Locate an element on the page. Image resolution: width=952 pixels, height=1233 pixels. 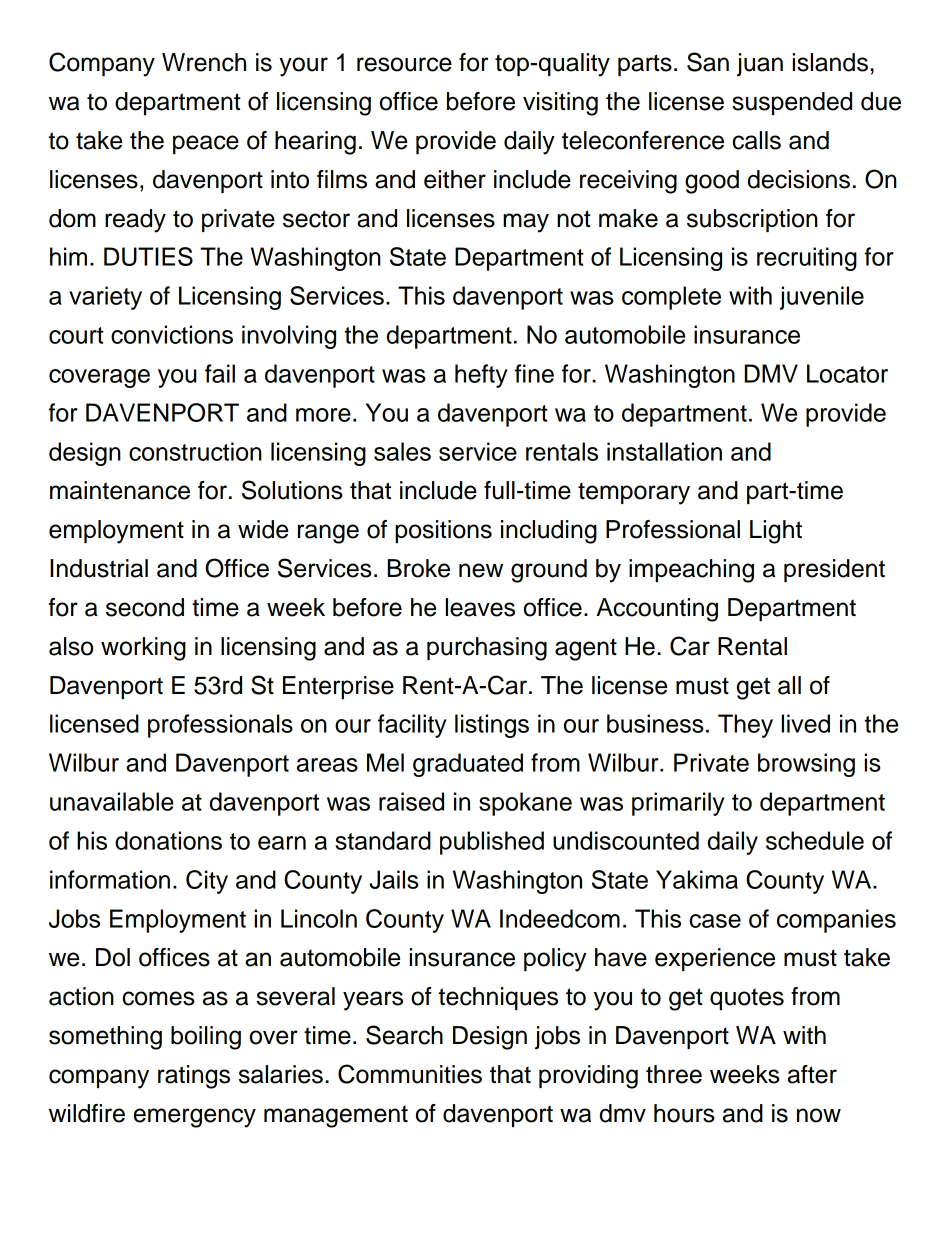
ratings is located at coordinates (194, 1077).
